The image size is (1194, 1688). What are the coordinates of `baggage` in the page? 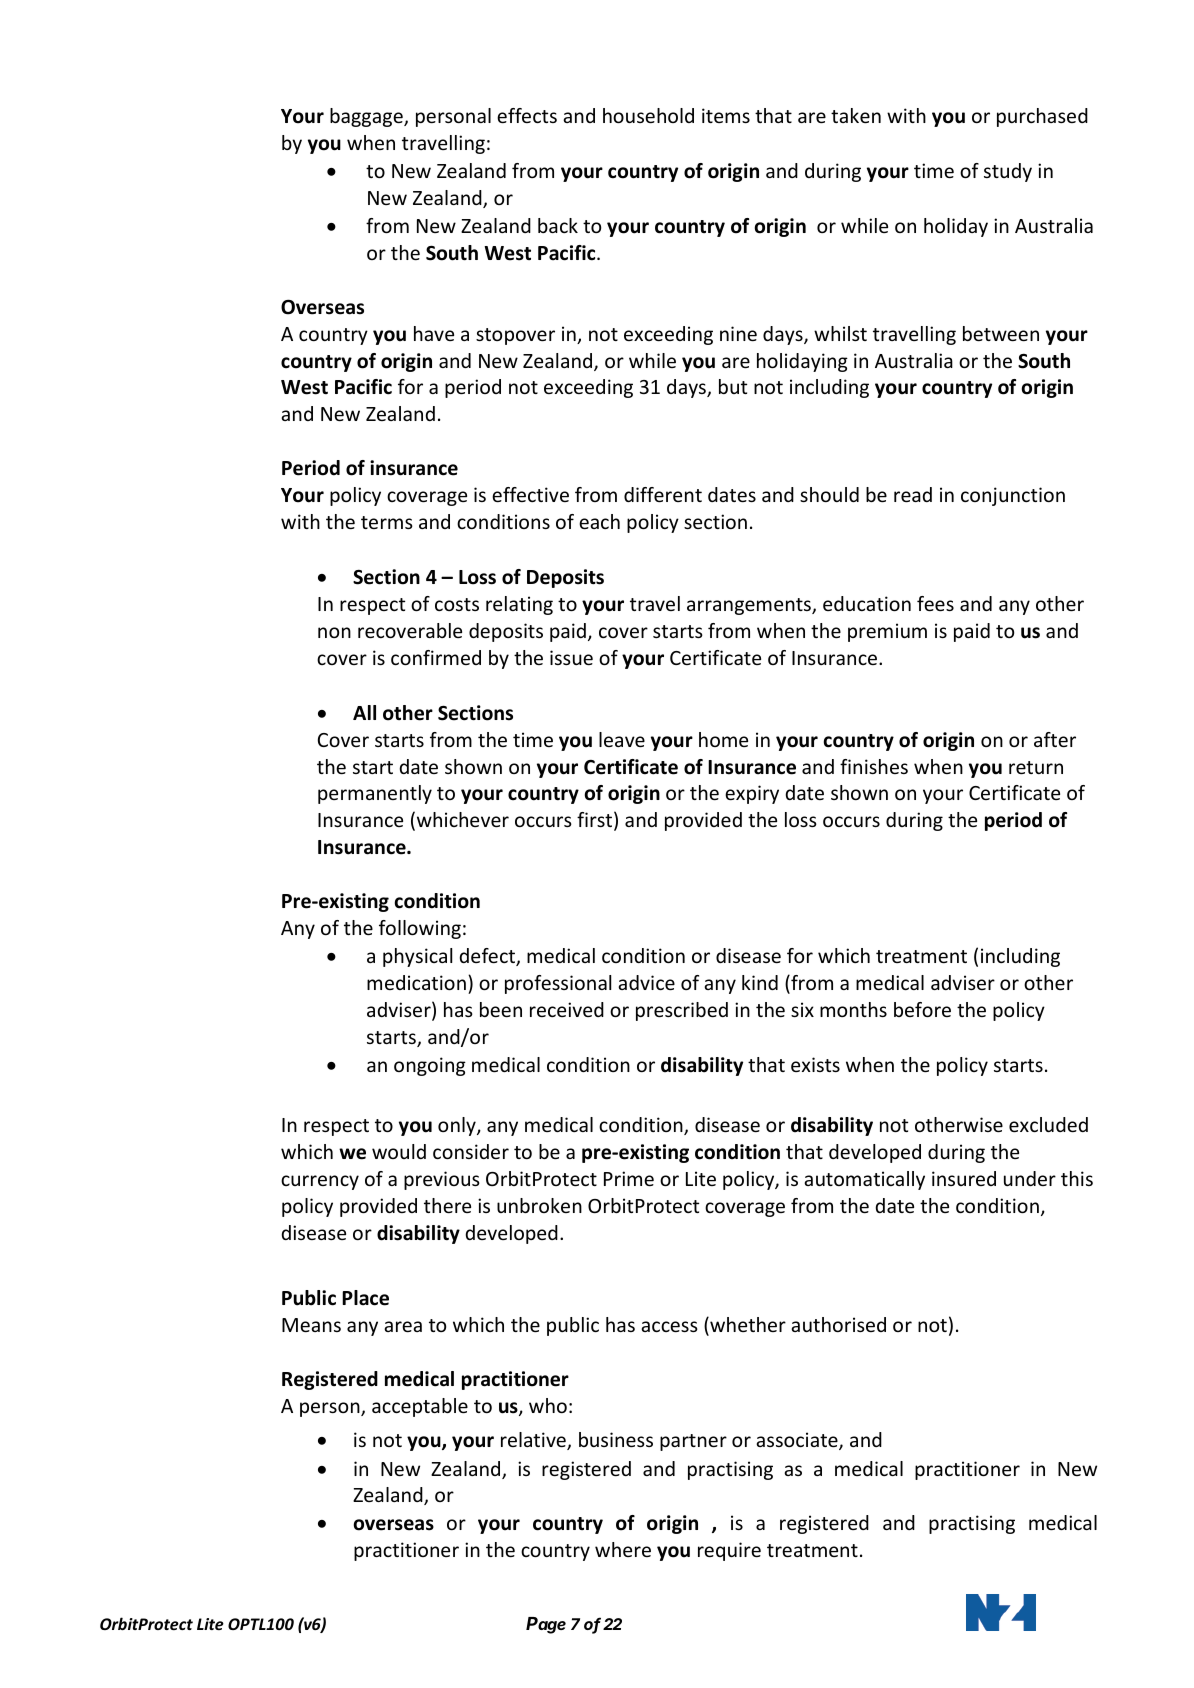 It's located at (367, 117).
